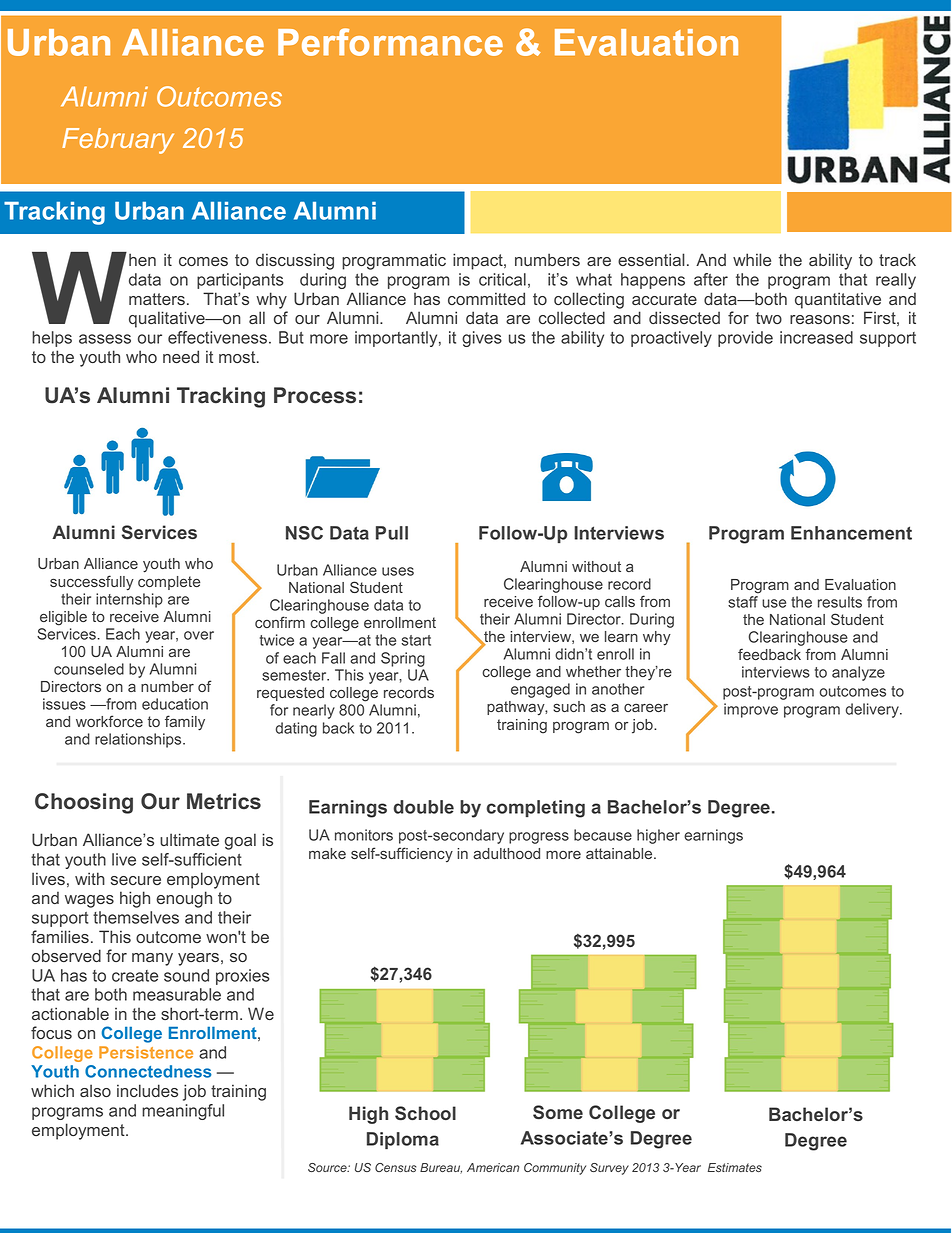 This page has height=1233, width=952. I want to click on committed, so click(486, 298).
